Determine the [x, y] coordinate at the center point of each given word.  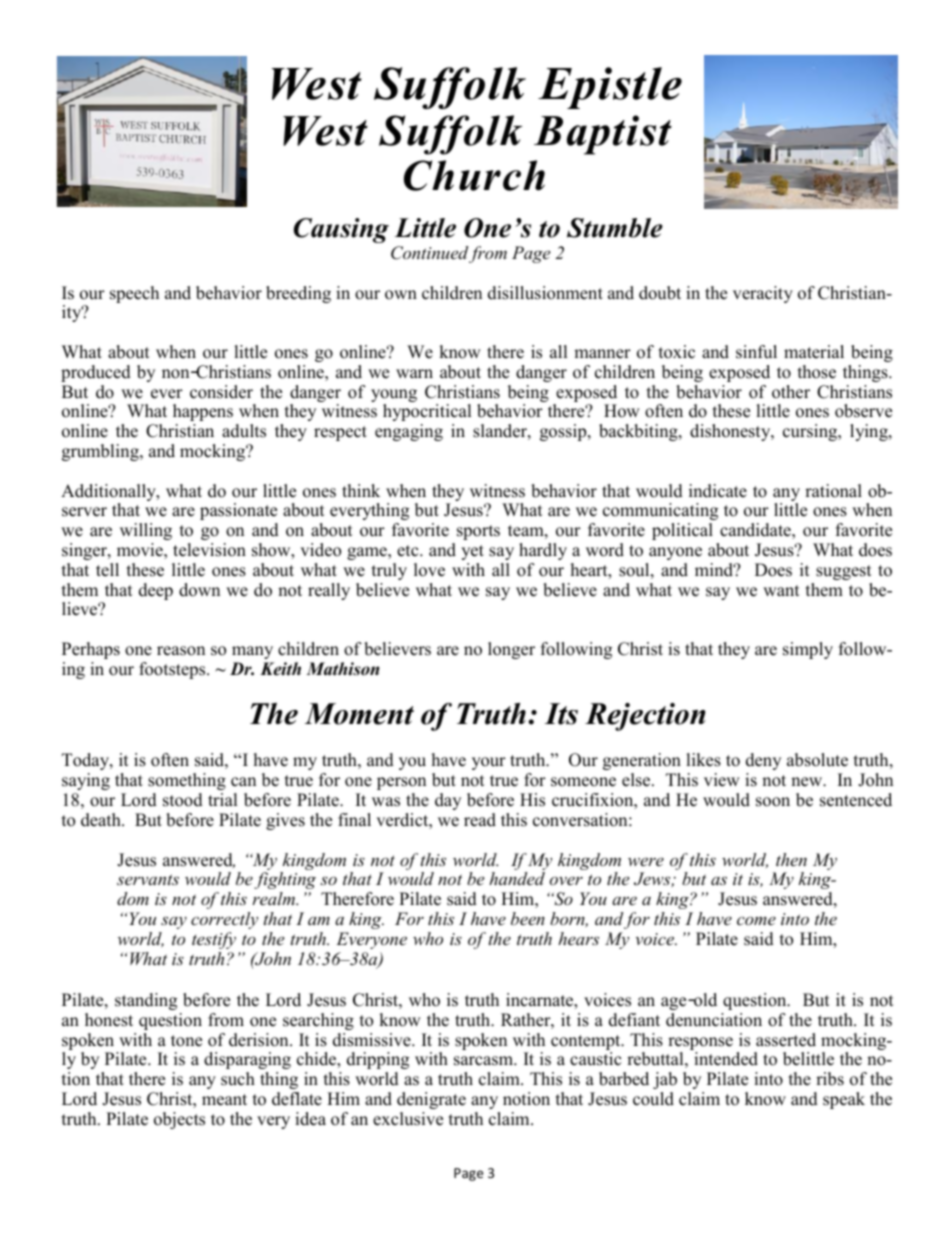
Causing [341, 230]
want [781, 590]
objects [179, 1120]
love [429, 570]
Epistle [610, 88]
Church [474, 175]
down [199, 590]
